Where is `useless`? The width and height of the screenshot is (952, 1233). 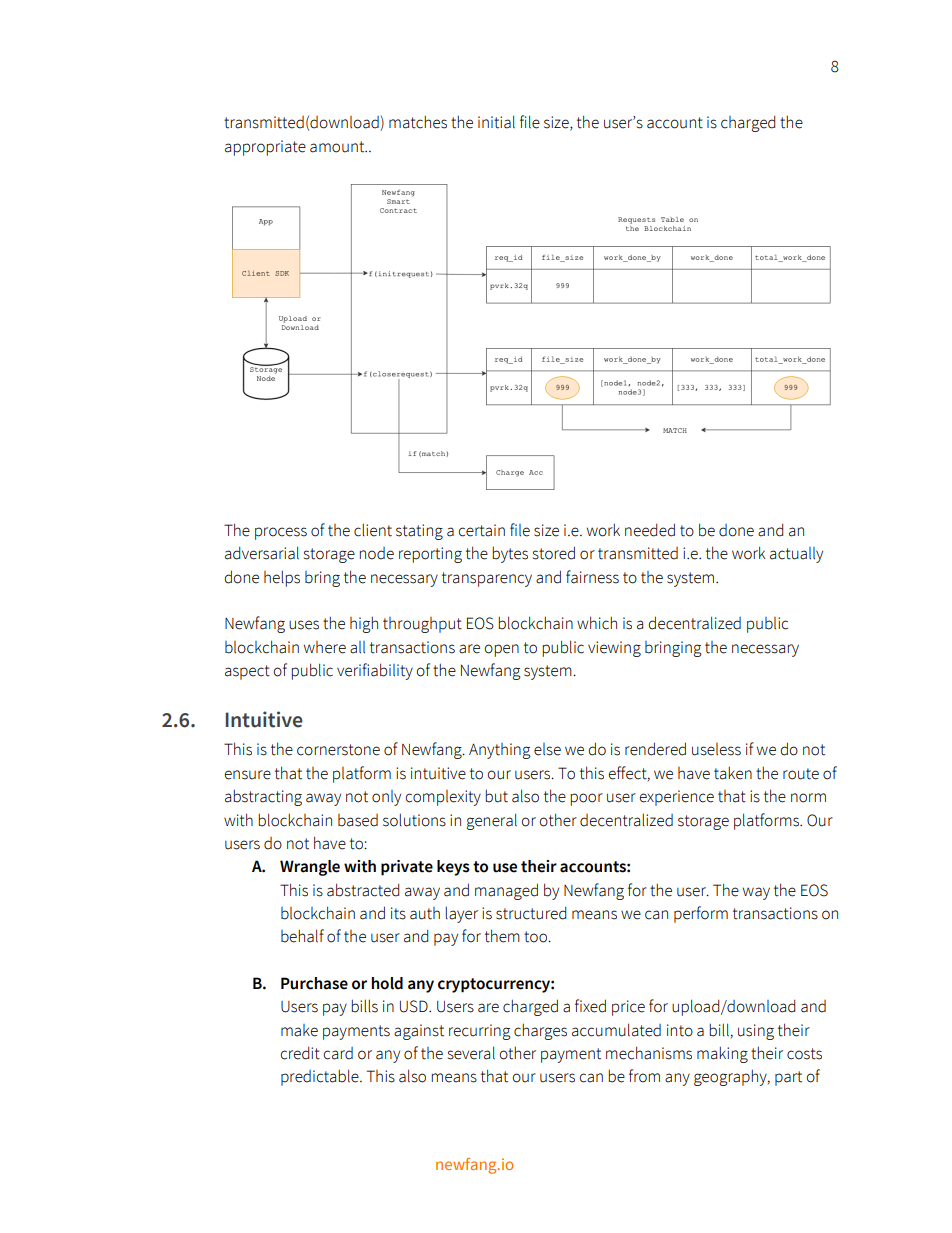
useless is located at coordinates (716, 749).
